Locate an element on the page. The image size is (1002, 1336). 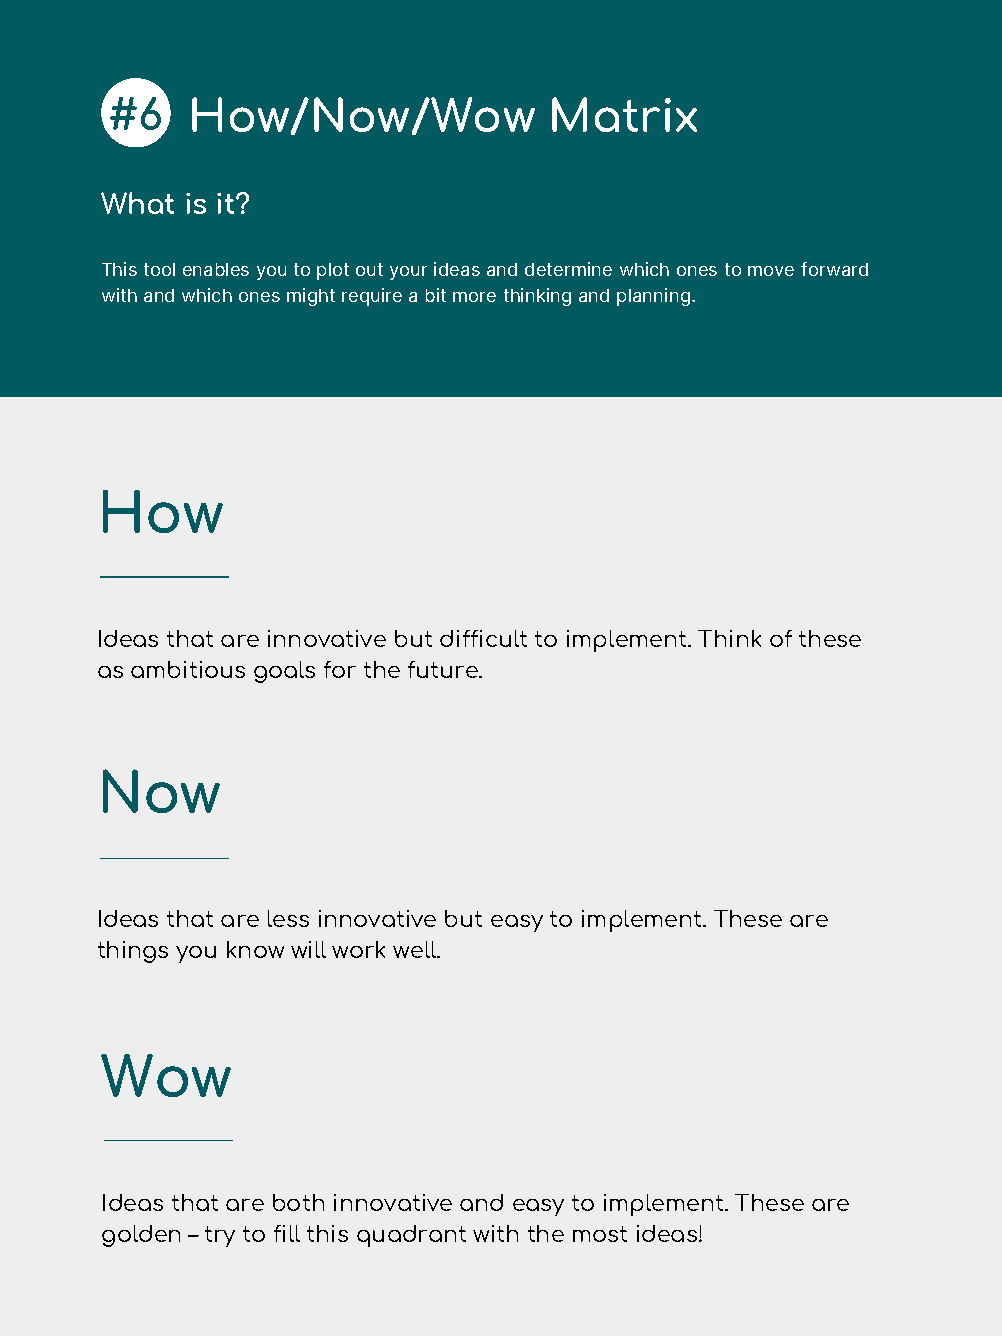
try is located at coordinates (220, 1236).
